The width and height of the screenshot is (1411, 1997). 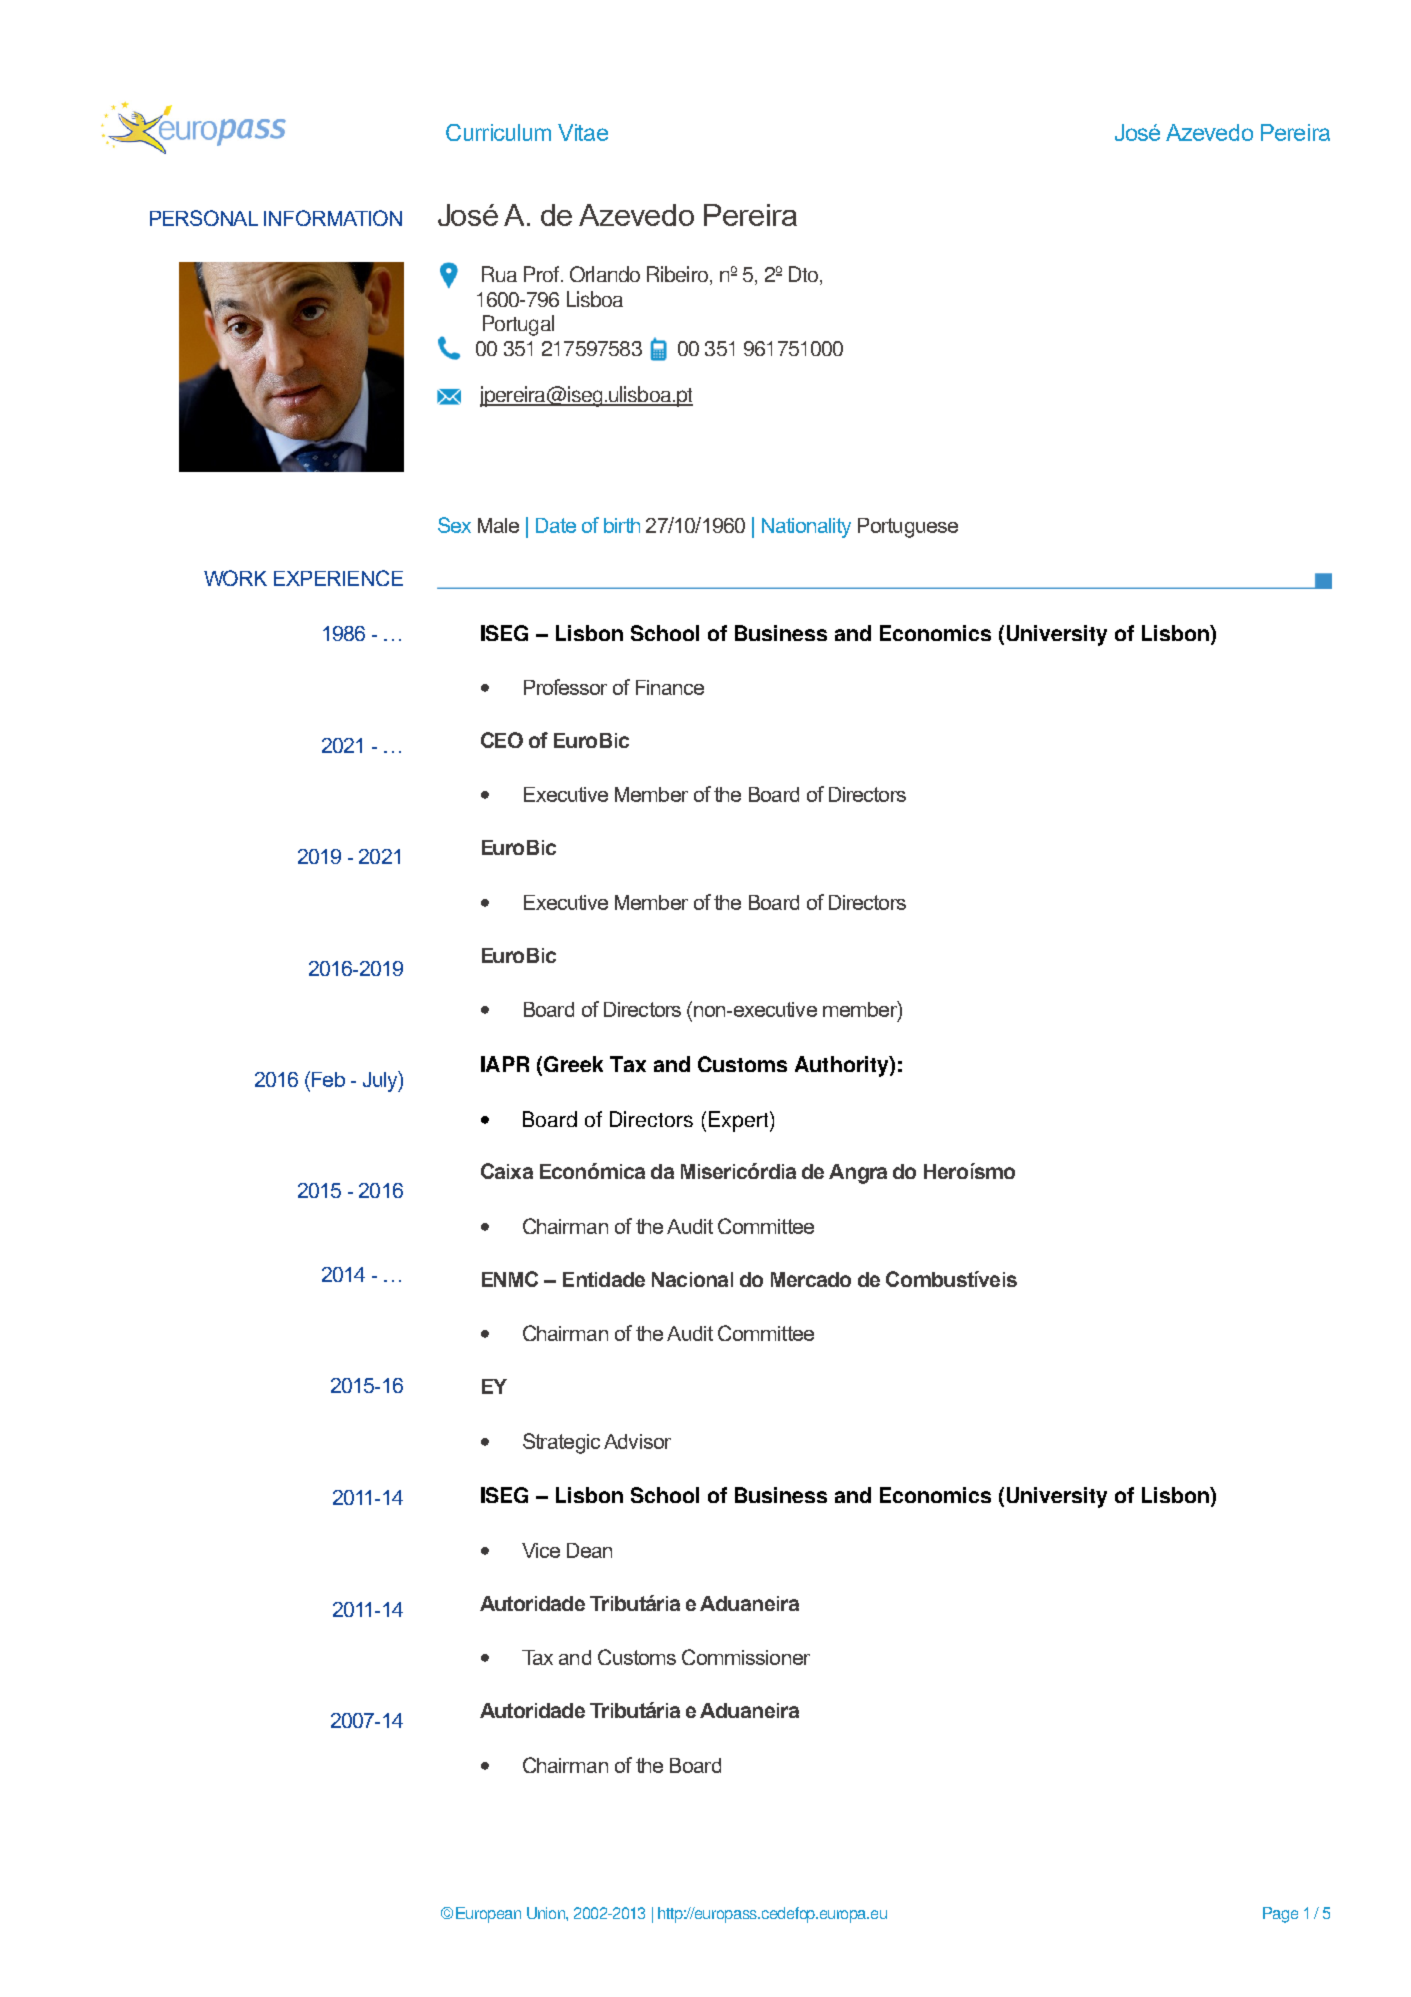 What do you see at coordinates (488, 1915) in the screenshot?
I see `European` at bounding box center [488, 1915].
